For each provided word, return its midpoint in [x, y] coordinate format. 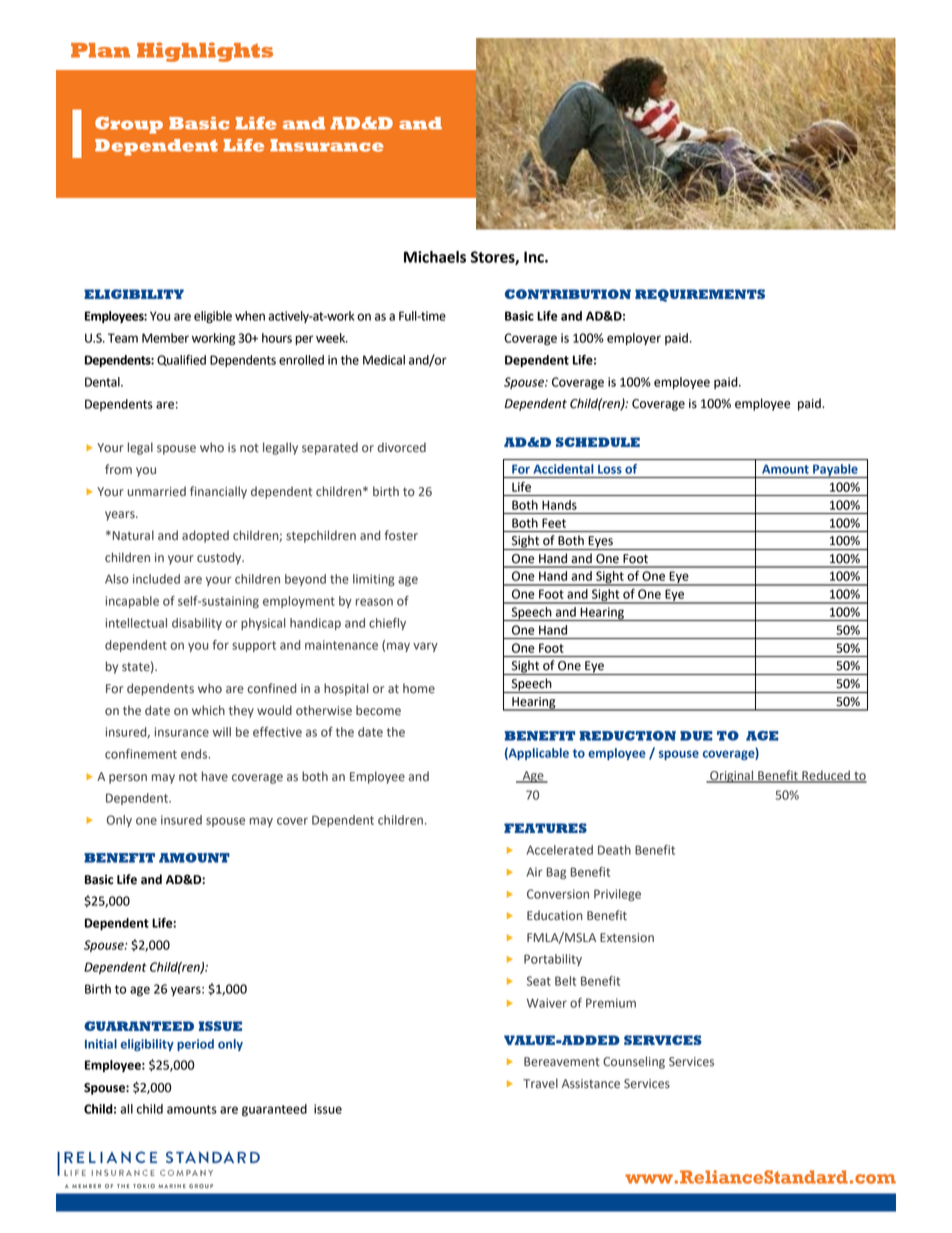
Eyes [601, 543]
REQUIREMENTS [700, 295]
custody [220, 558]
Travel [540, 1083]
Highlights [205, 52]
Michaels [435, 257]
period [195, 1045]
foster [401, 535]
